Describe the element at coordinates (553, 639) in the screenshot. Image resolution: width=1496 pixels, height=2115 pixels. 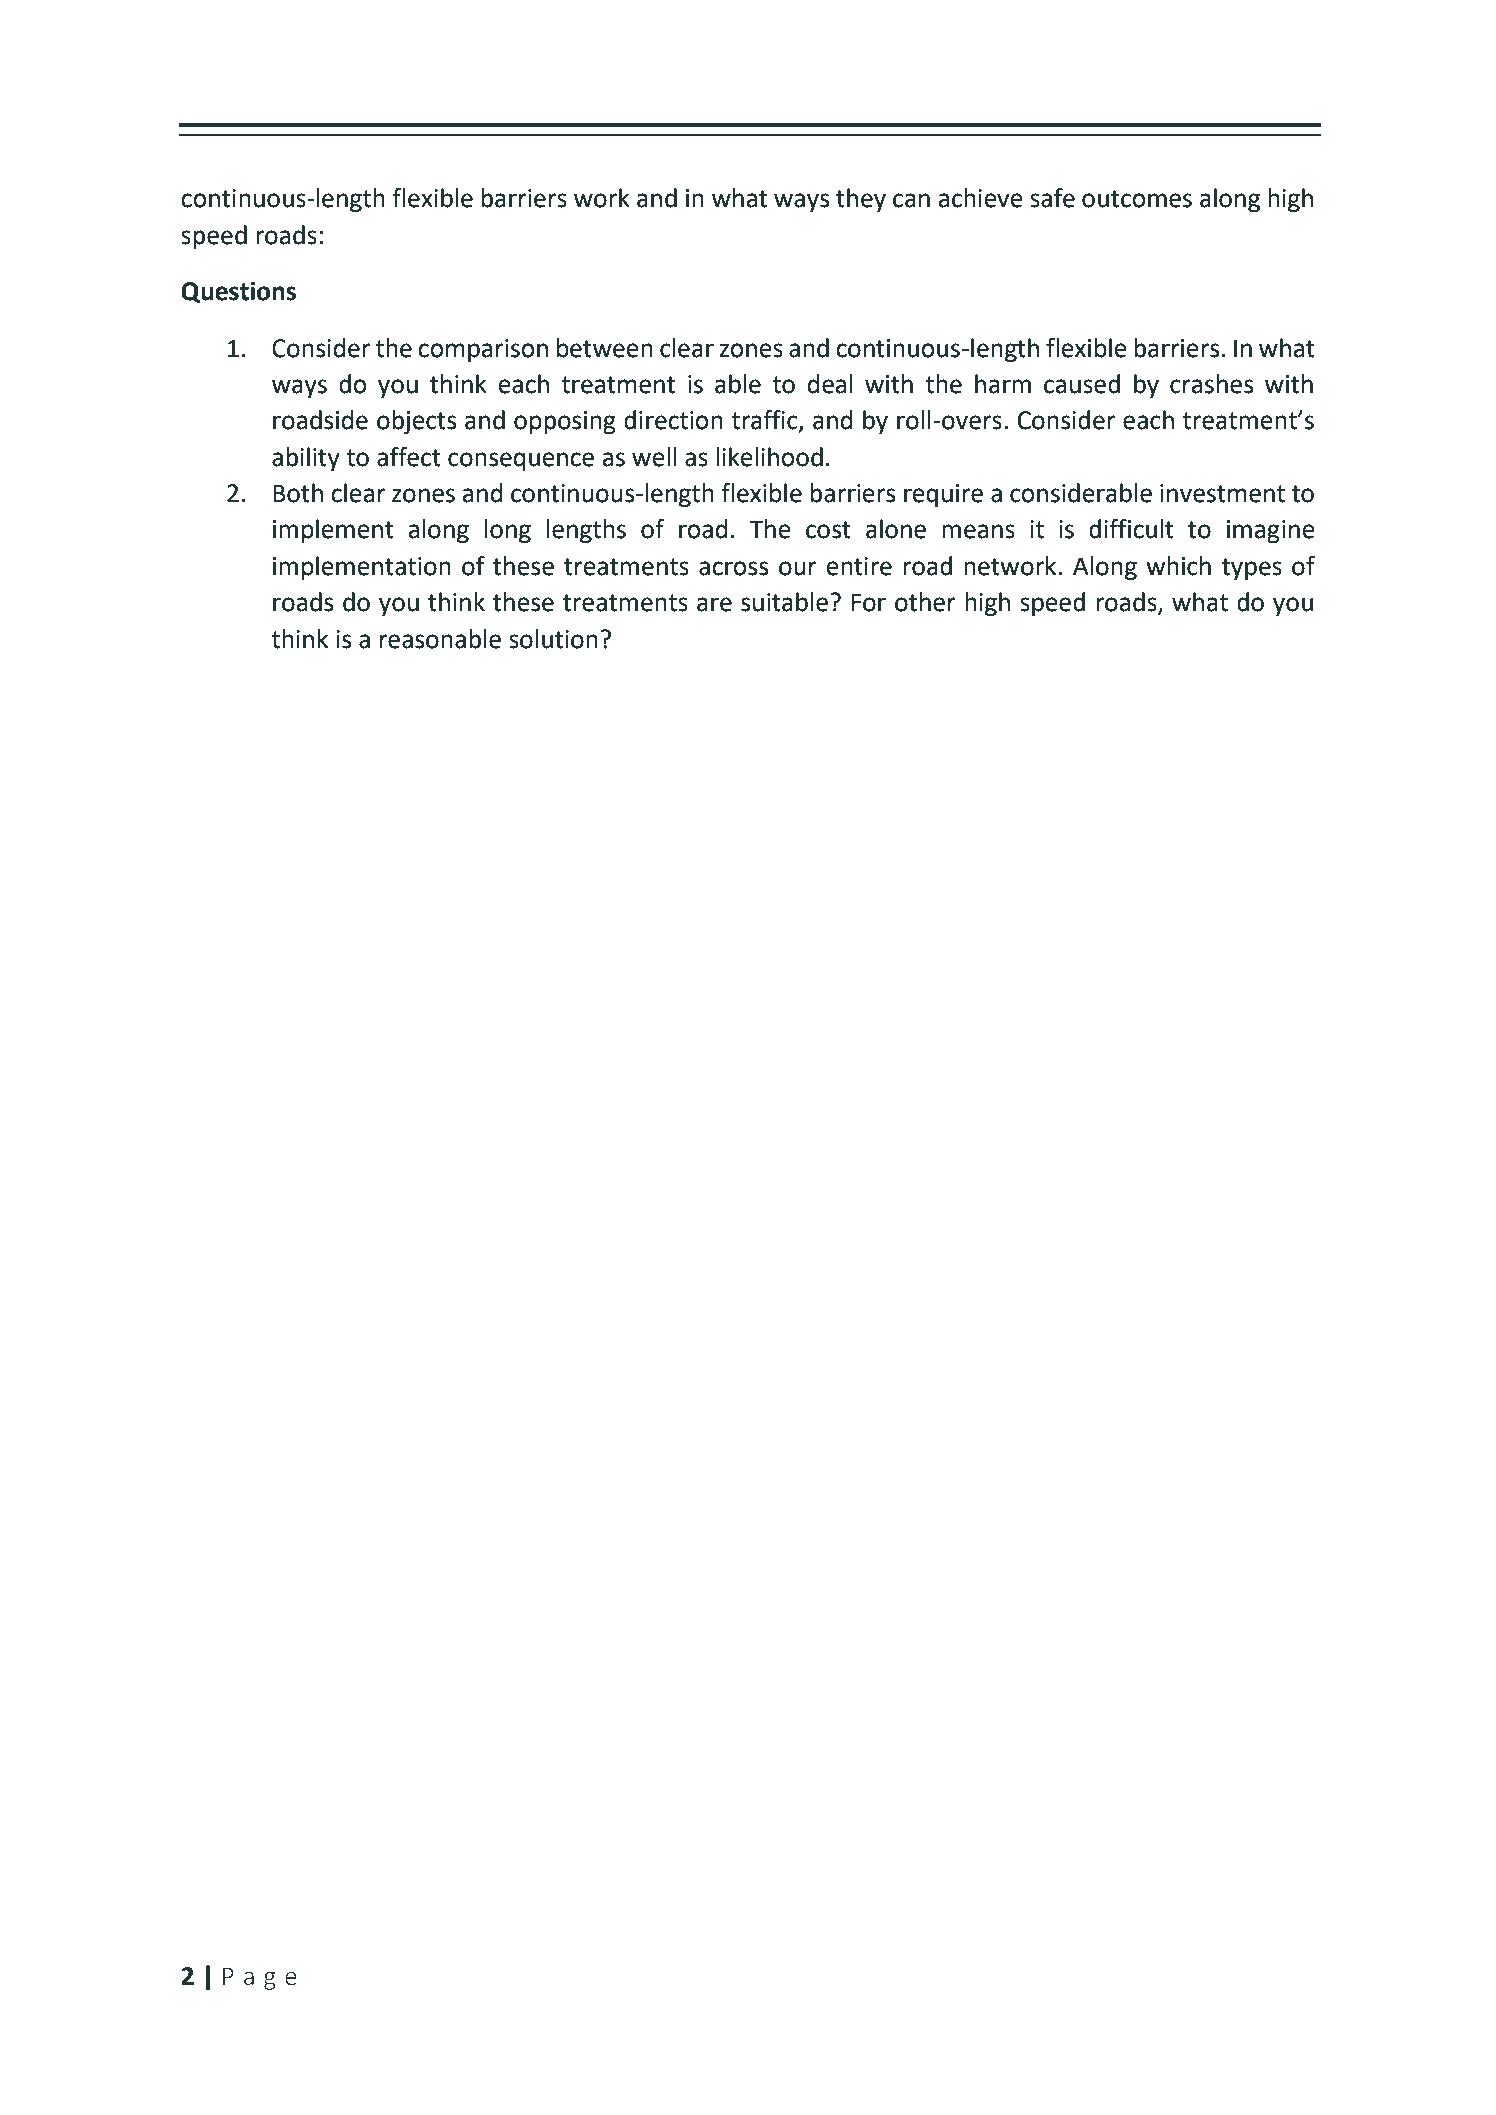
I see `solution` at that location.
